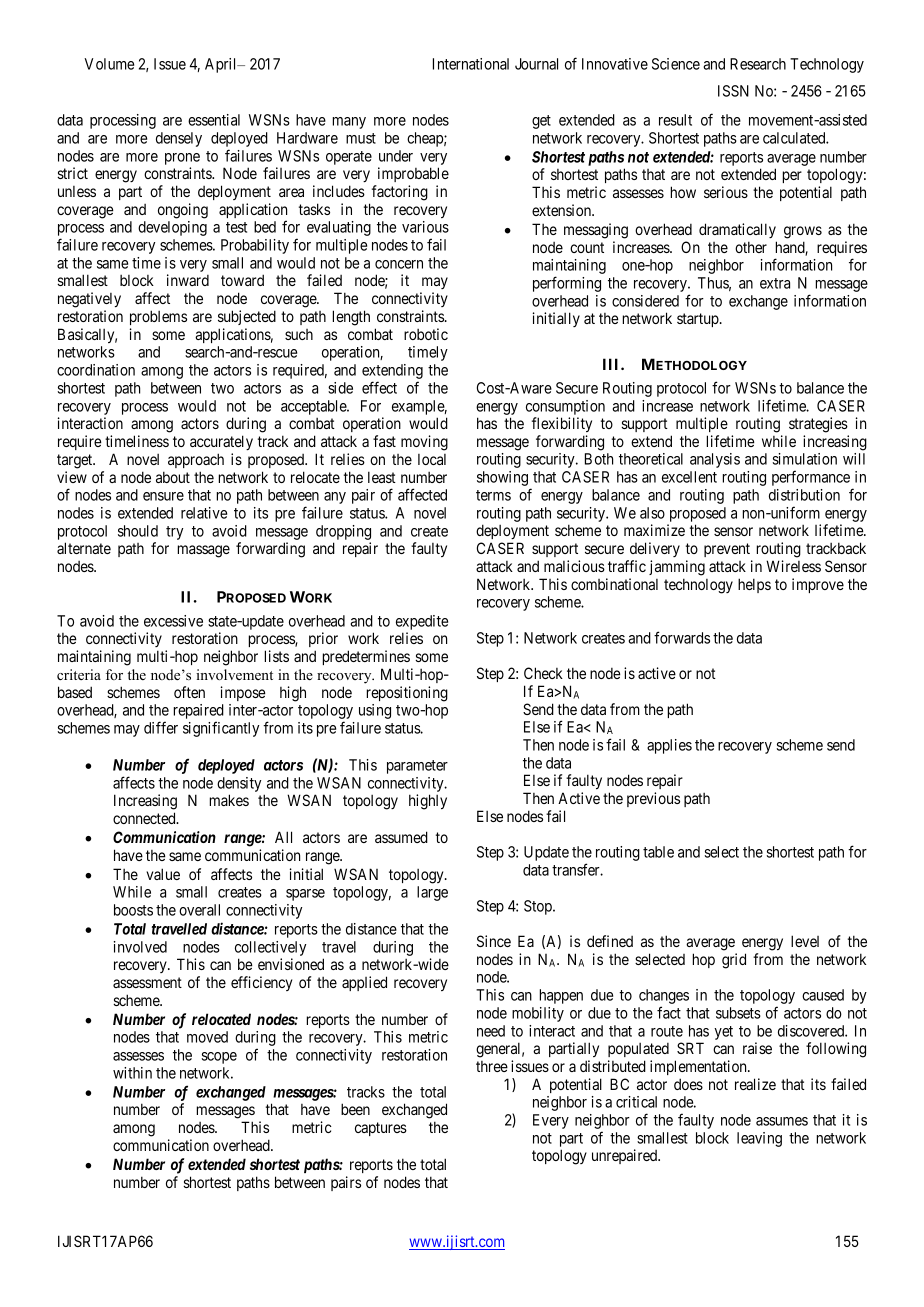  I want to click on within, so click(132, 1073).
